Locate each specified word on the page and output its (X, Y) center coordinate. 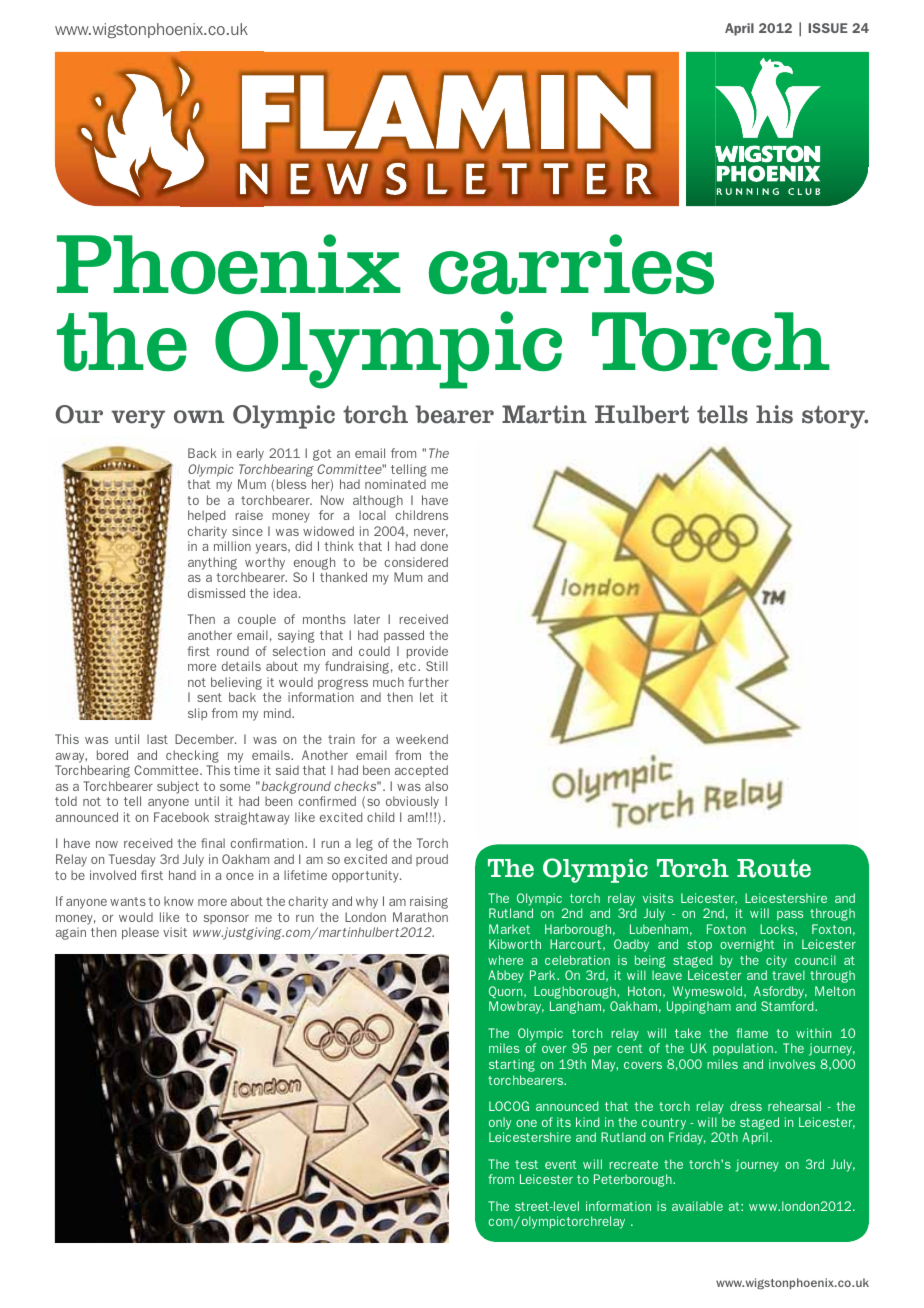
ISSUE (828, 28)
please (140, 933)
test (526, 1164)
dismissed (216, 593)
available (697, 1206)
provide (427, 652)
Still (437, 666)
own (199, 417)
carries (571, 264)
